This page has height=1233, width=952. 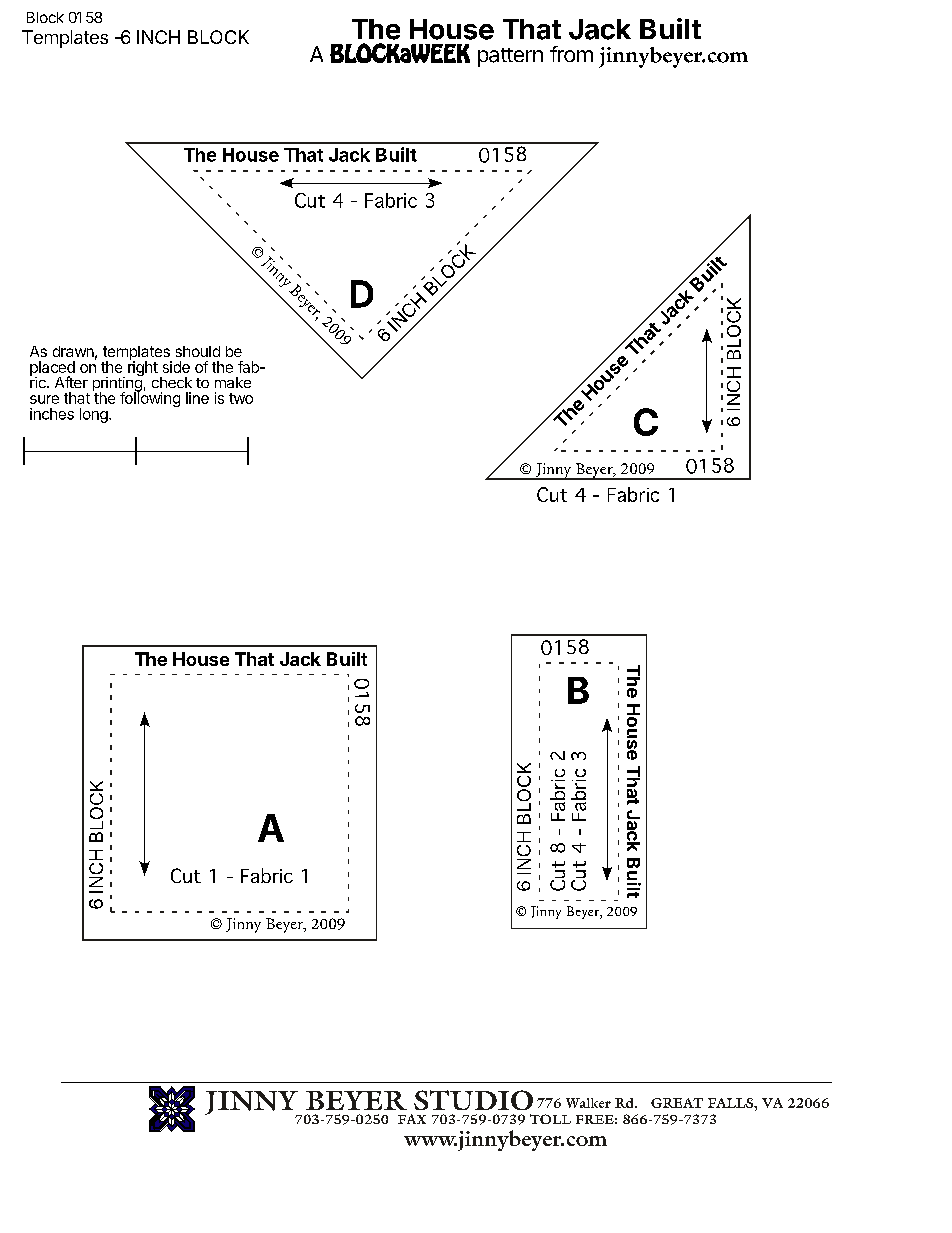 I want to click on pattern, so click(x=510, y=57).
